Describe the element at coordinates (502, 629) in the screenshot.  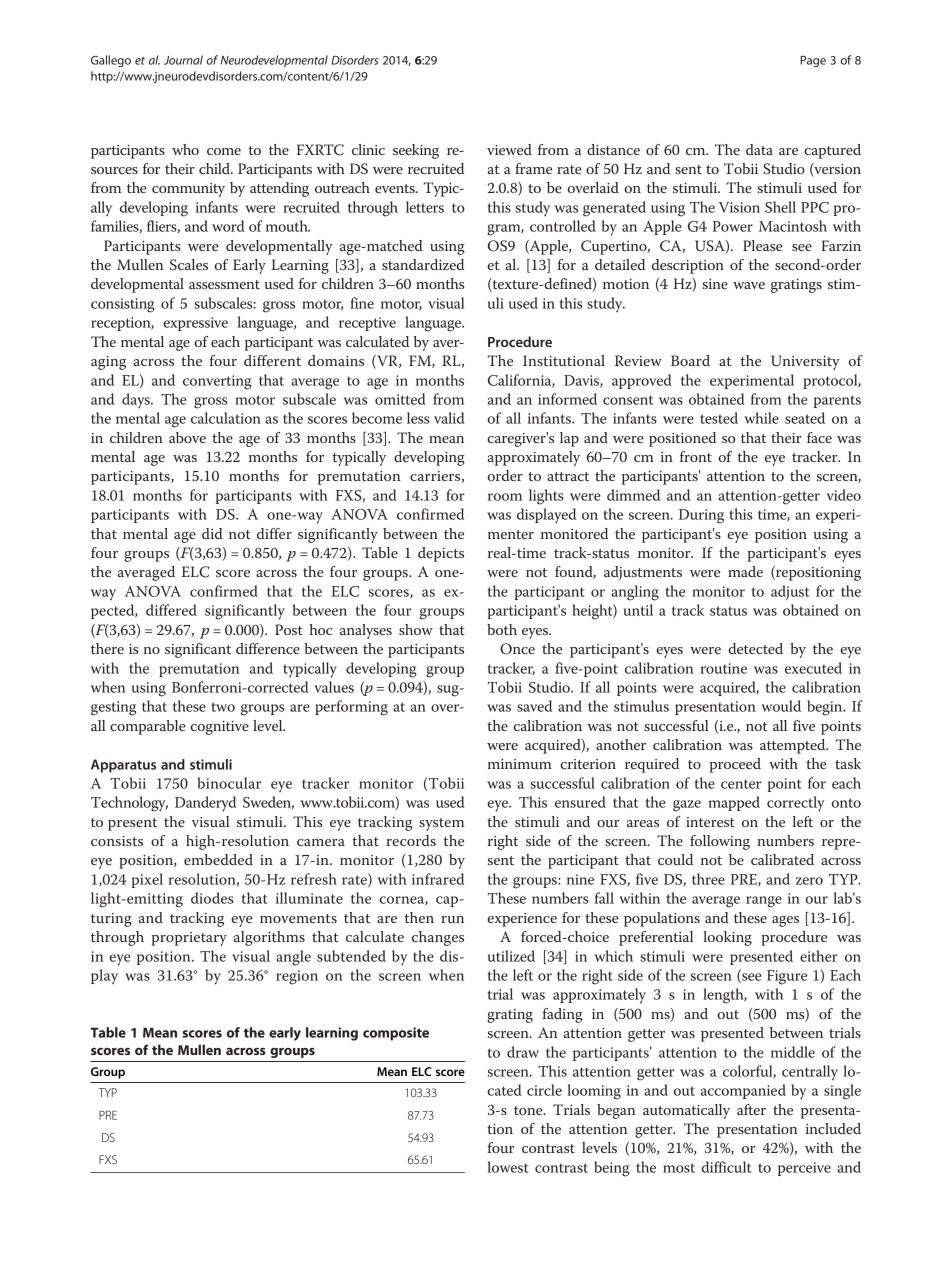
I see `both` at that location.
